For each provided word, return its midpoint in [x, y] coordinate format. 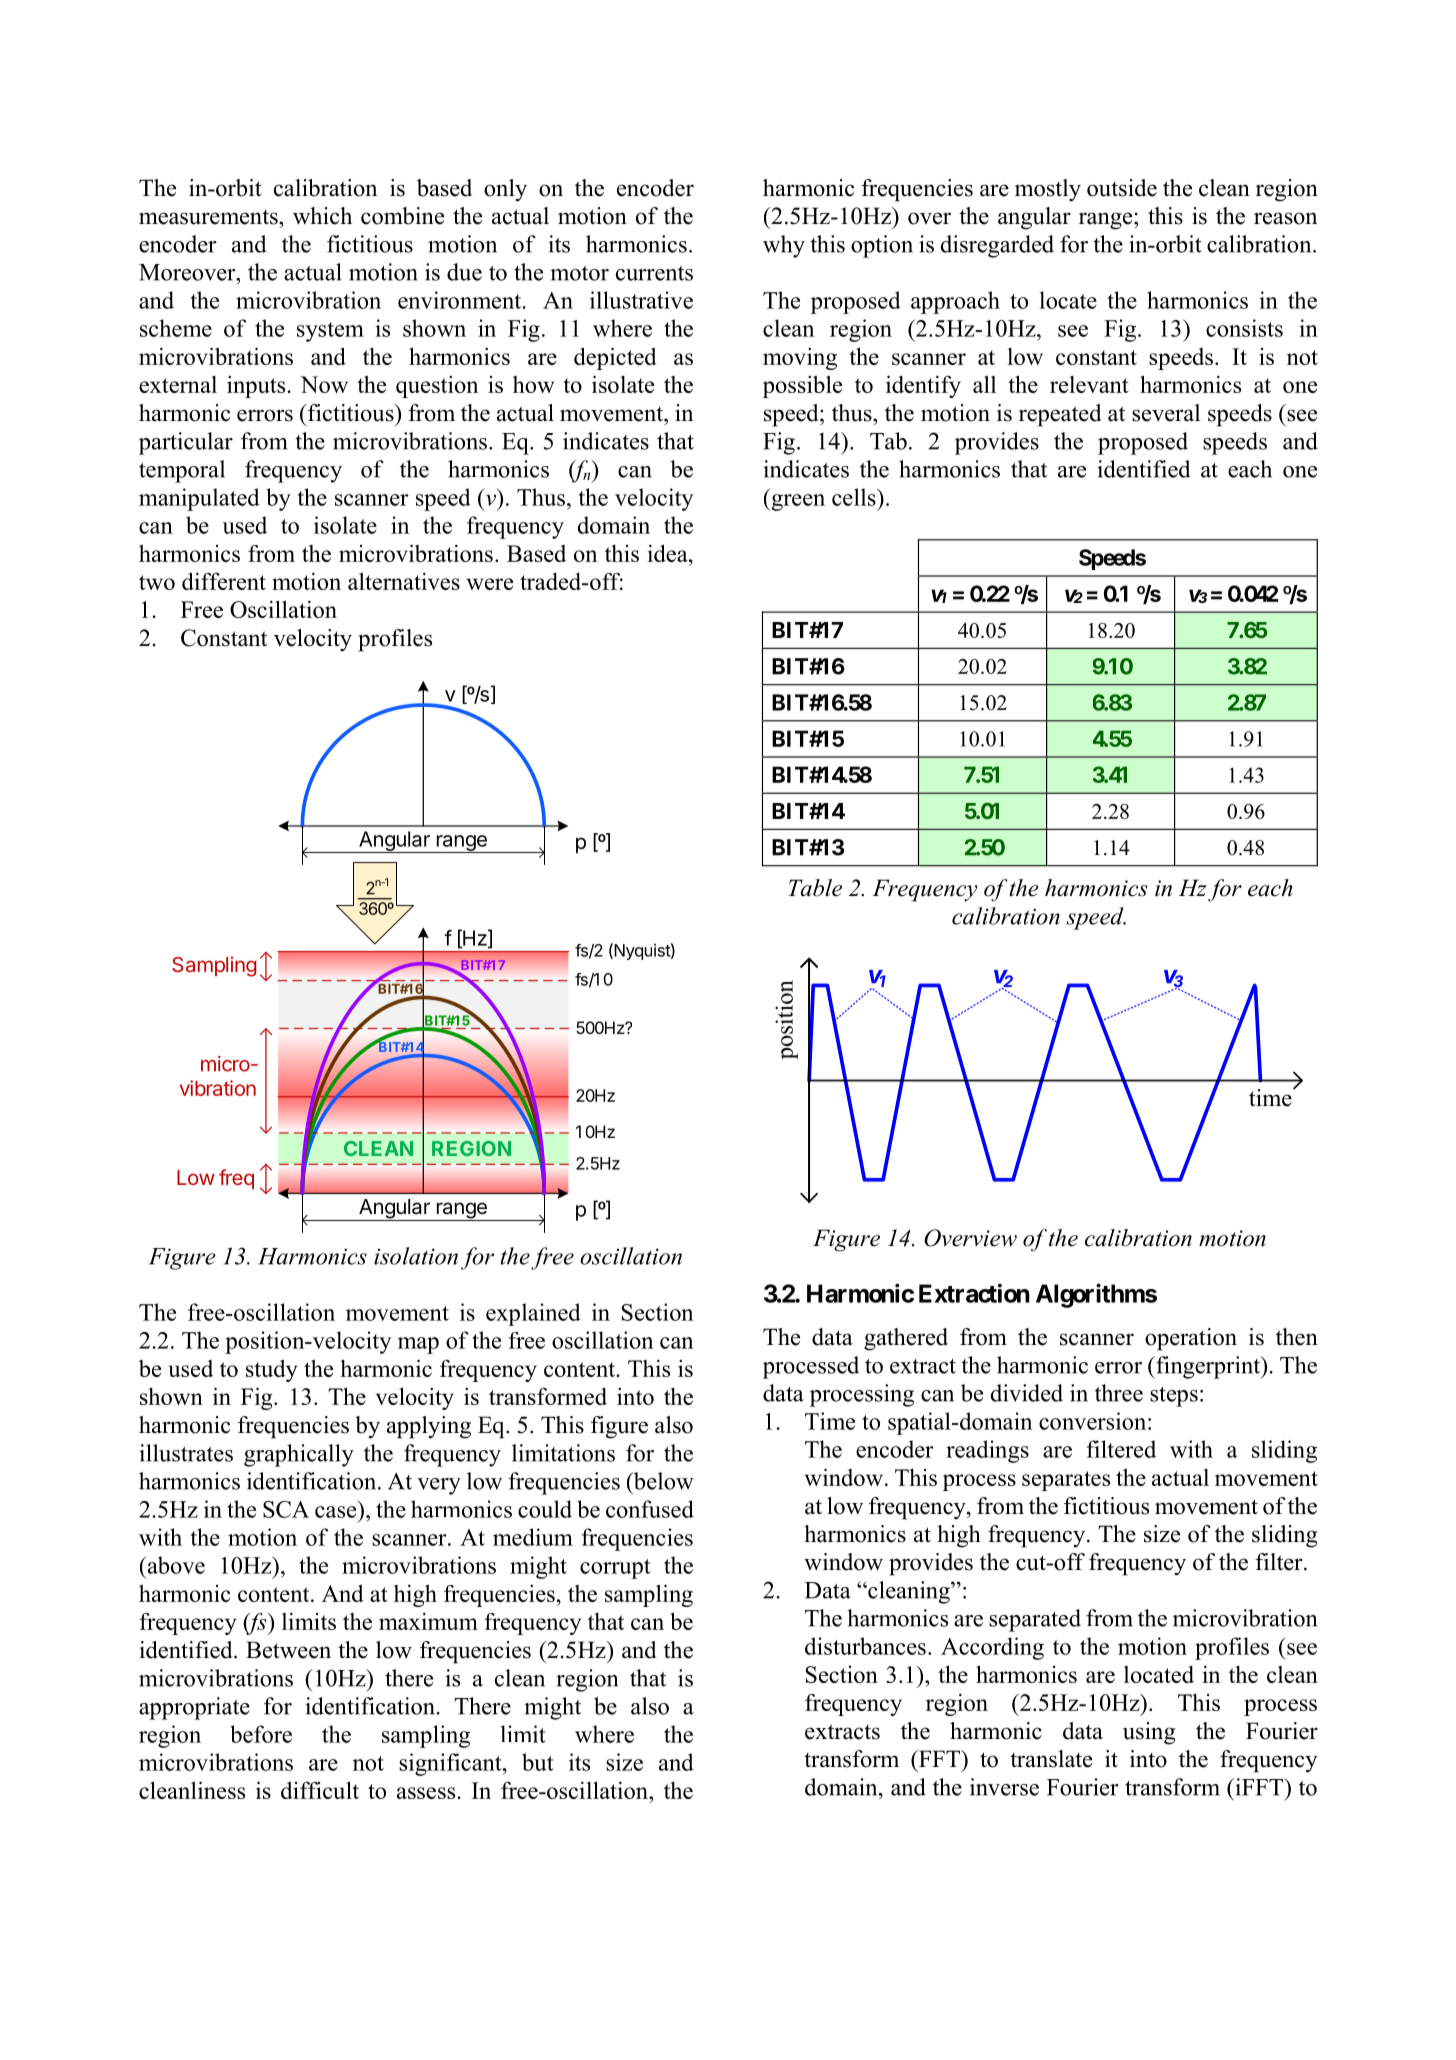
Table [815, 888]
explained [533, 1314]
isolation [416, 1256]
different [224, 581]
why [784, 246]
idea [669, 553]
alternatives [404, 581]
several [1166, 413]
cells [855, 497]
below [662, 1481]
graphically [299, 1455]
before [261, 1734]
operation [1191, 1339]
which [322, 216]
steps [1174, 1397]
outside [1122, 188]
